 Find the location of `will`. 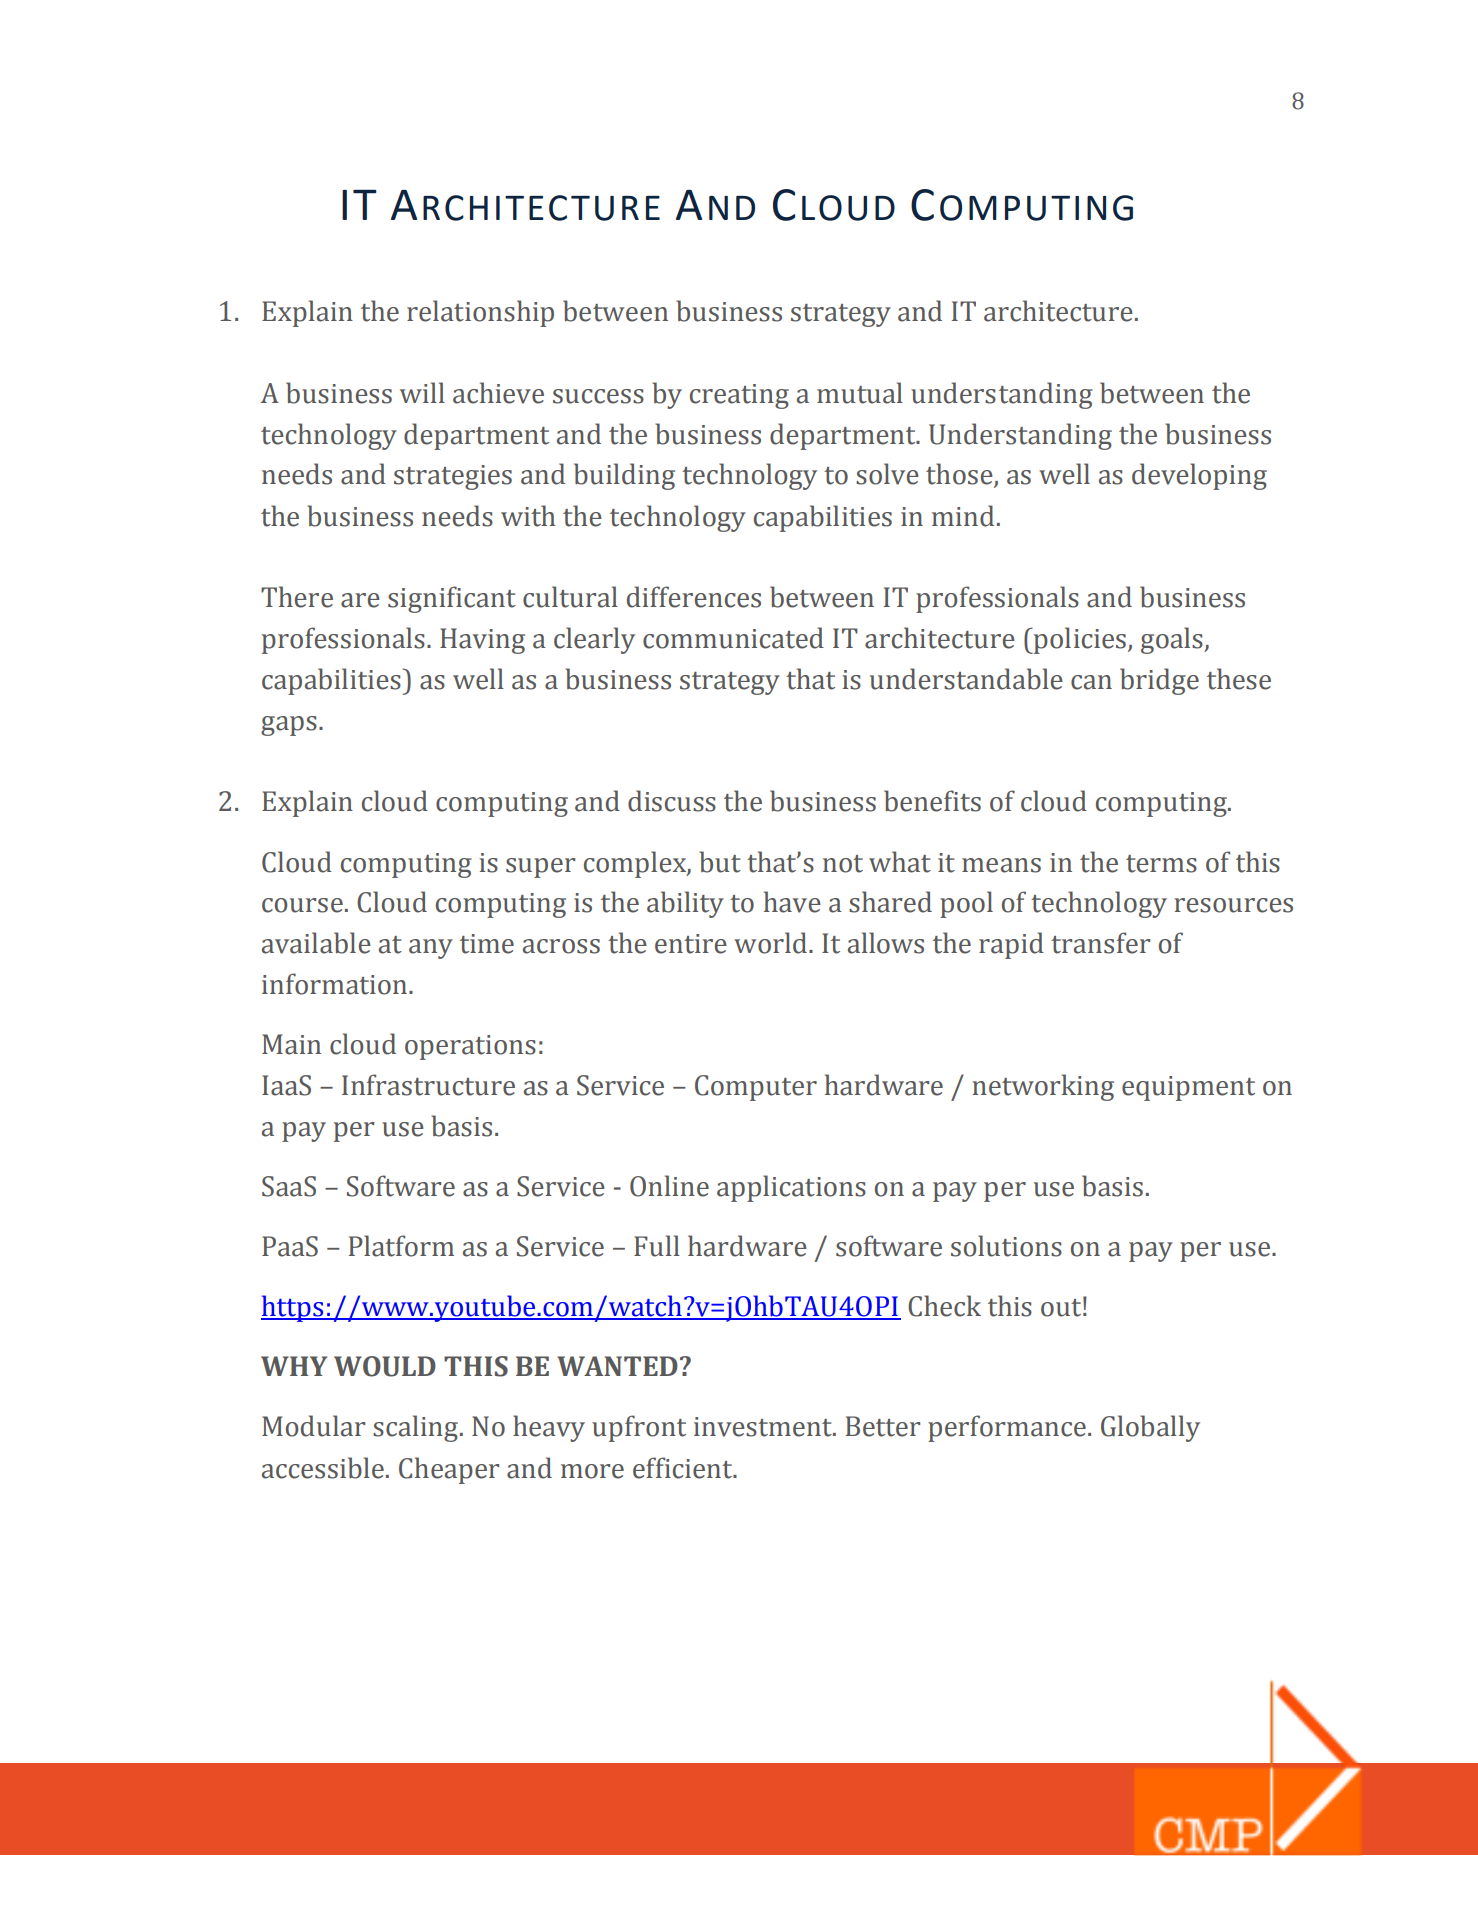

will is located at coordinates (422, 392).
